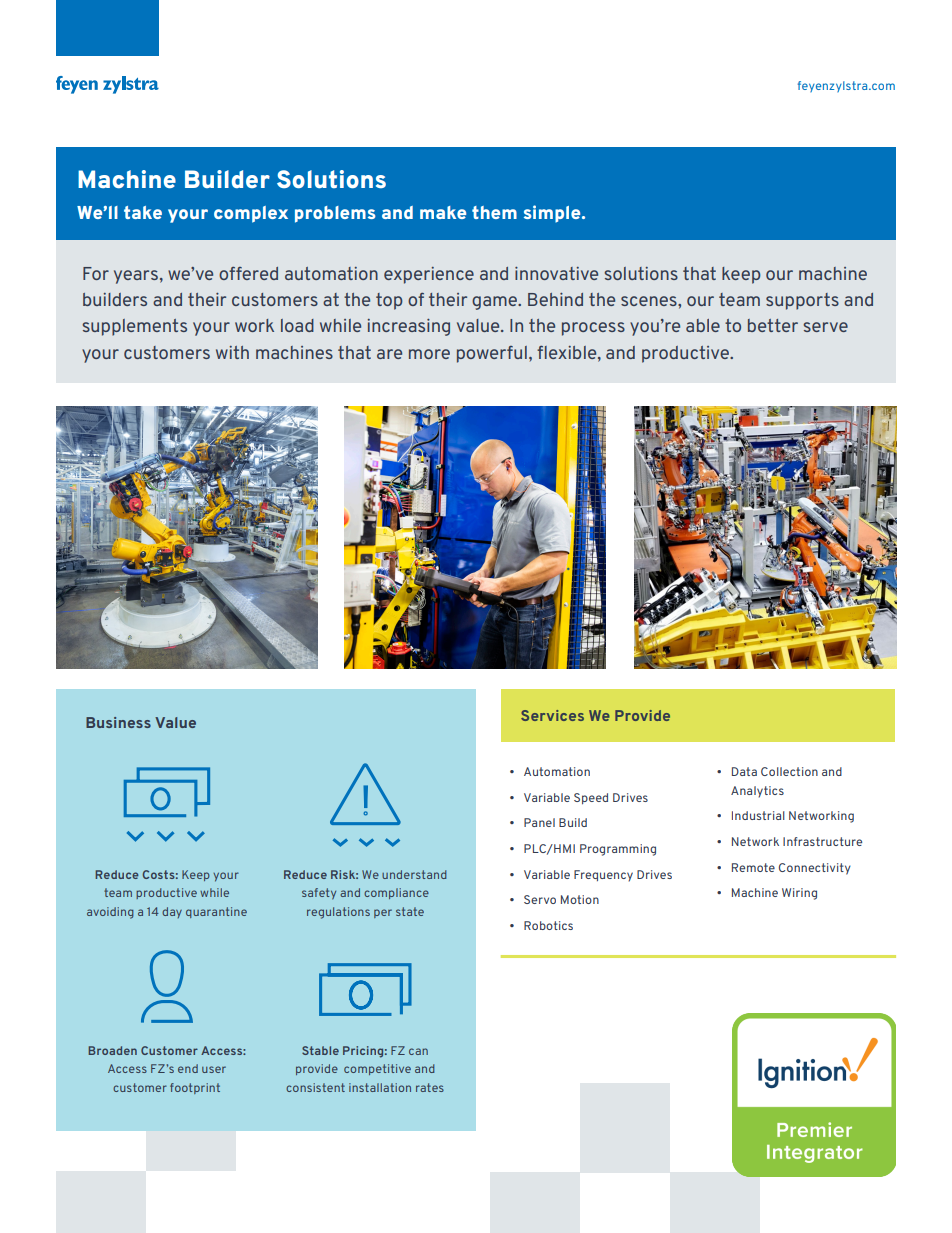 The width and height of the page is (952, 1233). What do you see at coordinates (492, 354) in the page?
I see `powerful` at bounding box center [492, 354].
